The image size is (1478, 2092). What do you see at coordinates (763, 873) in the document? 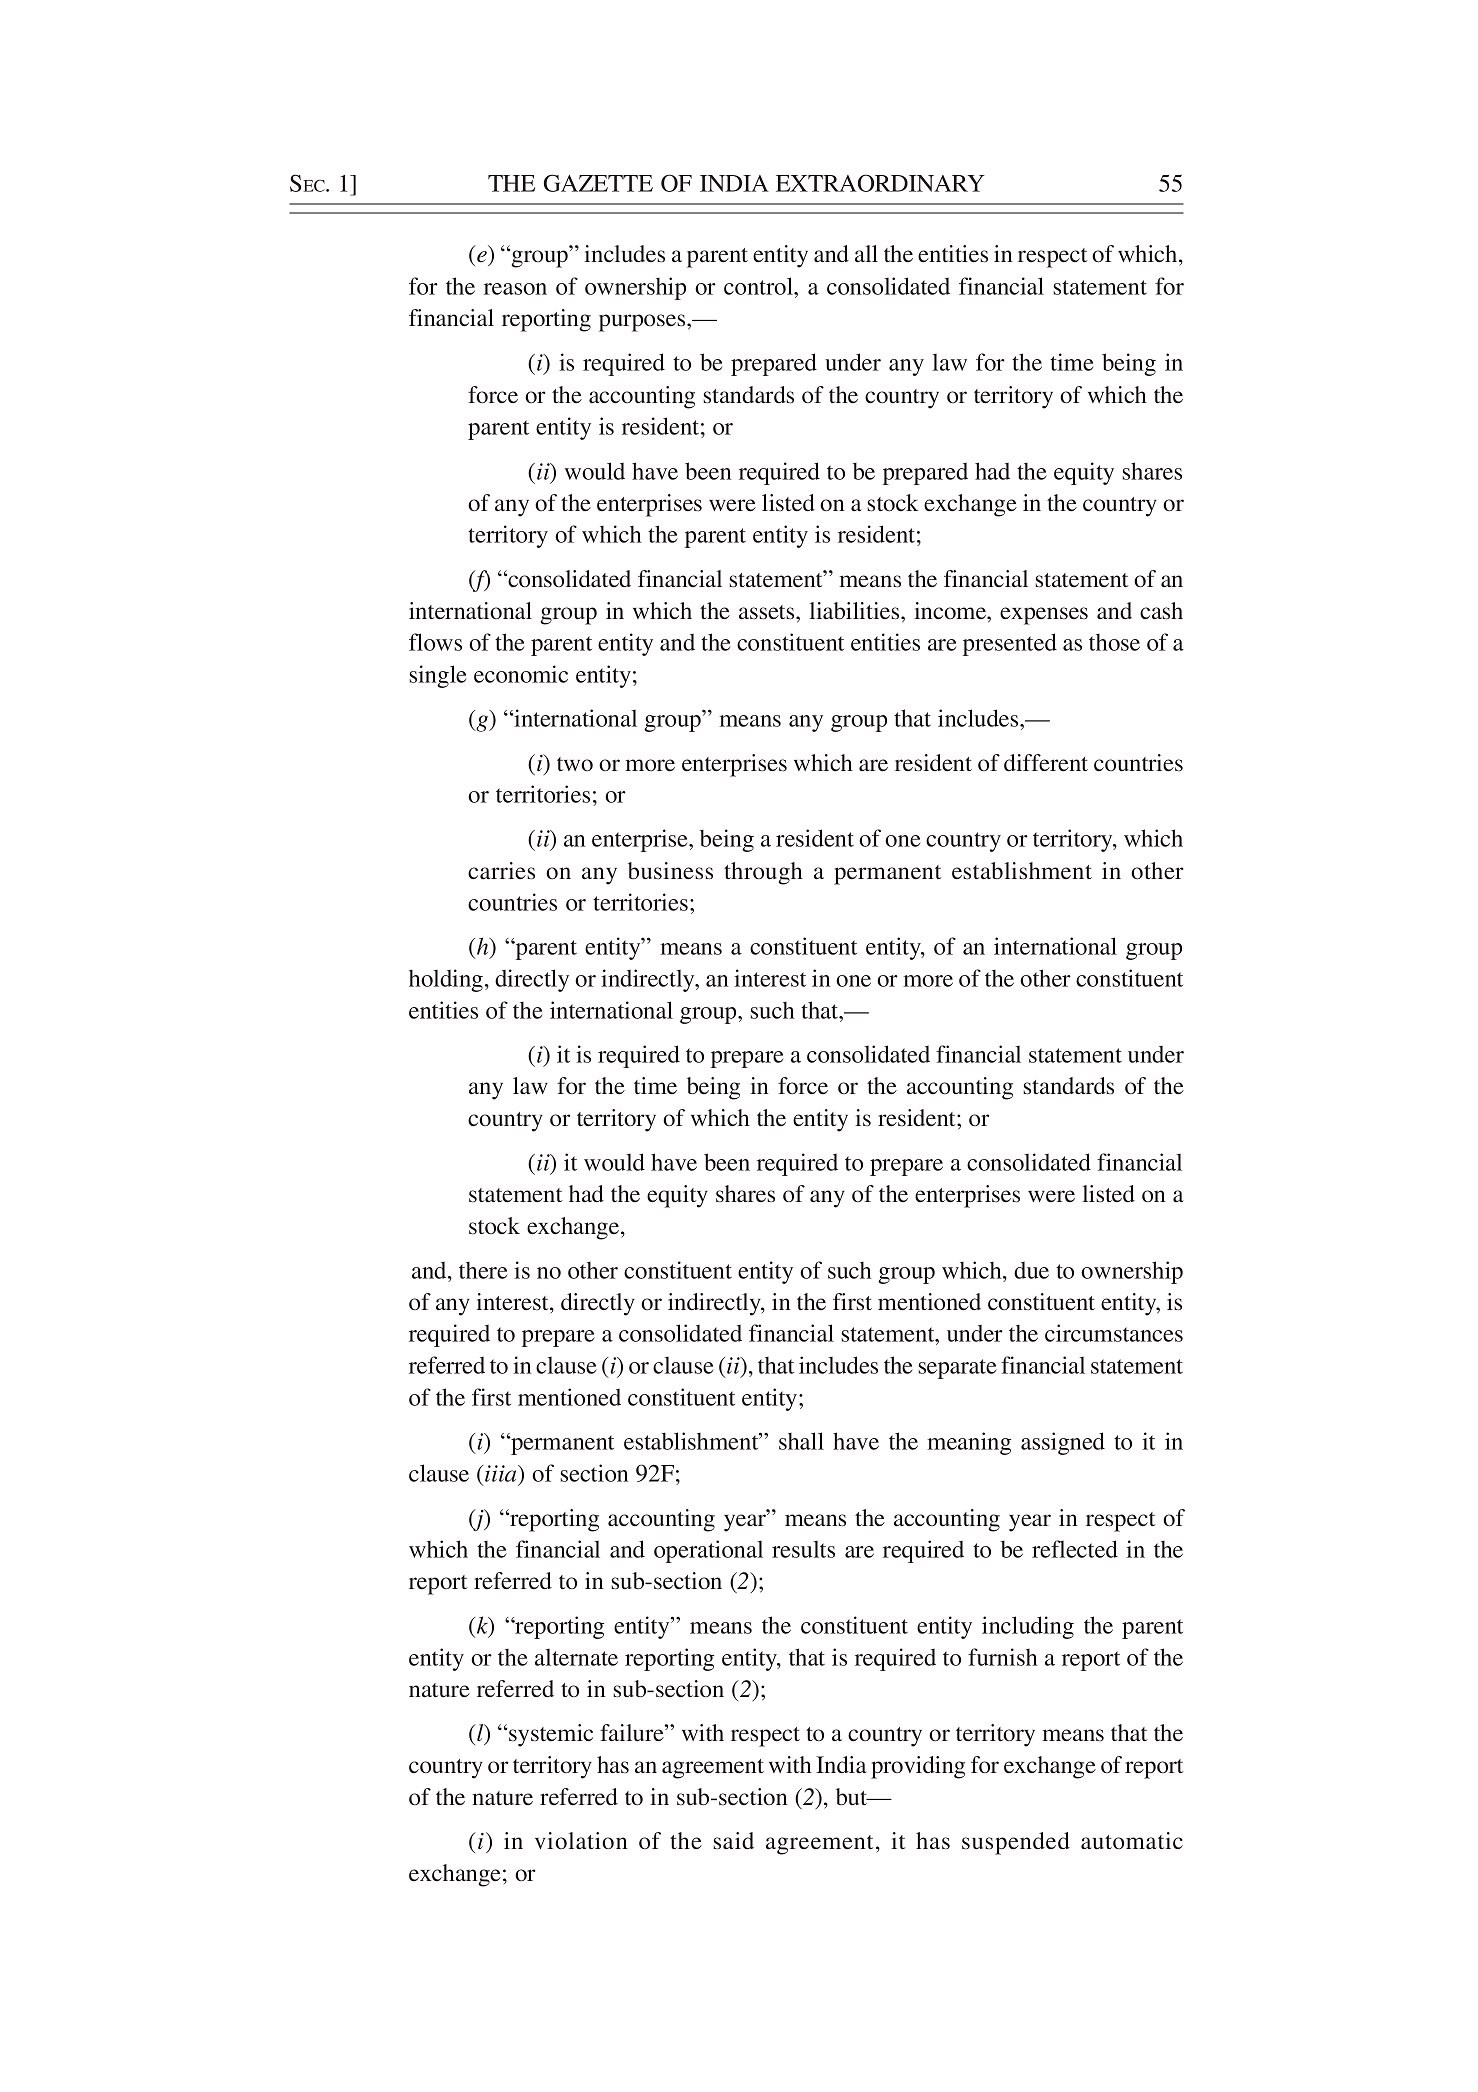
I see `through` at bounding box center [763, 873].
